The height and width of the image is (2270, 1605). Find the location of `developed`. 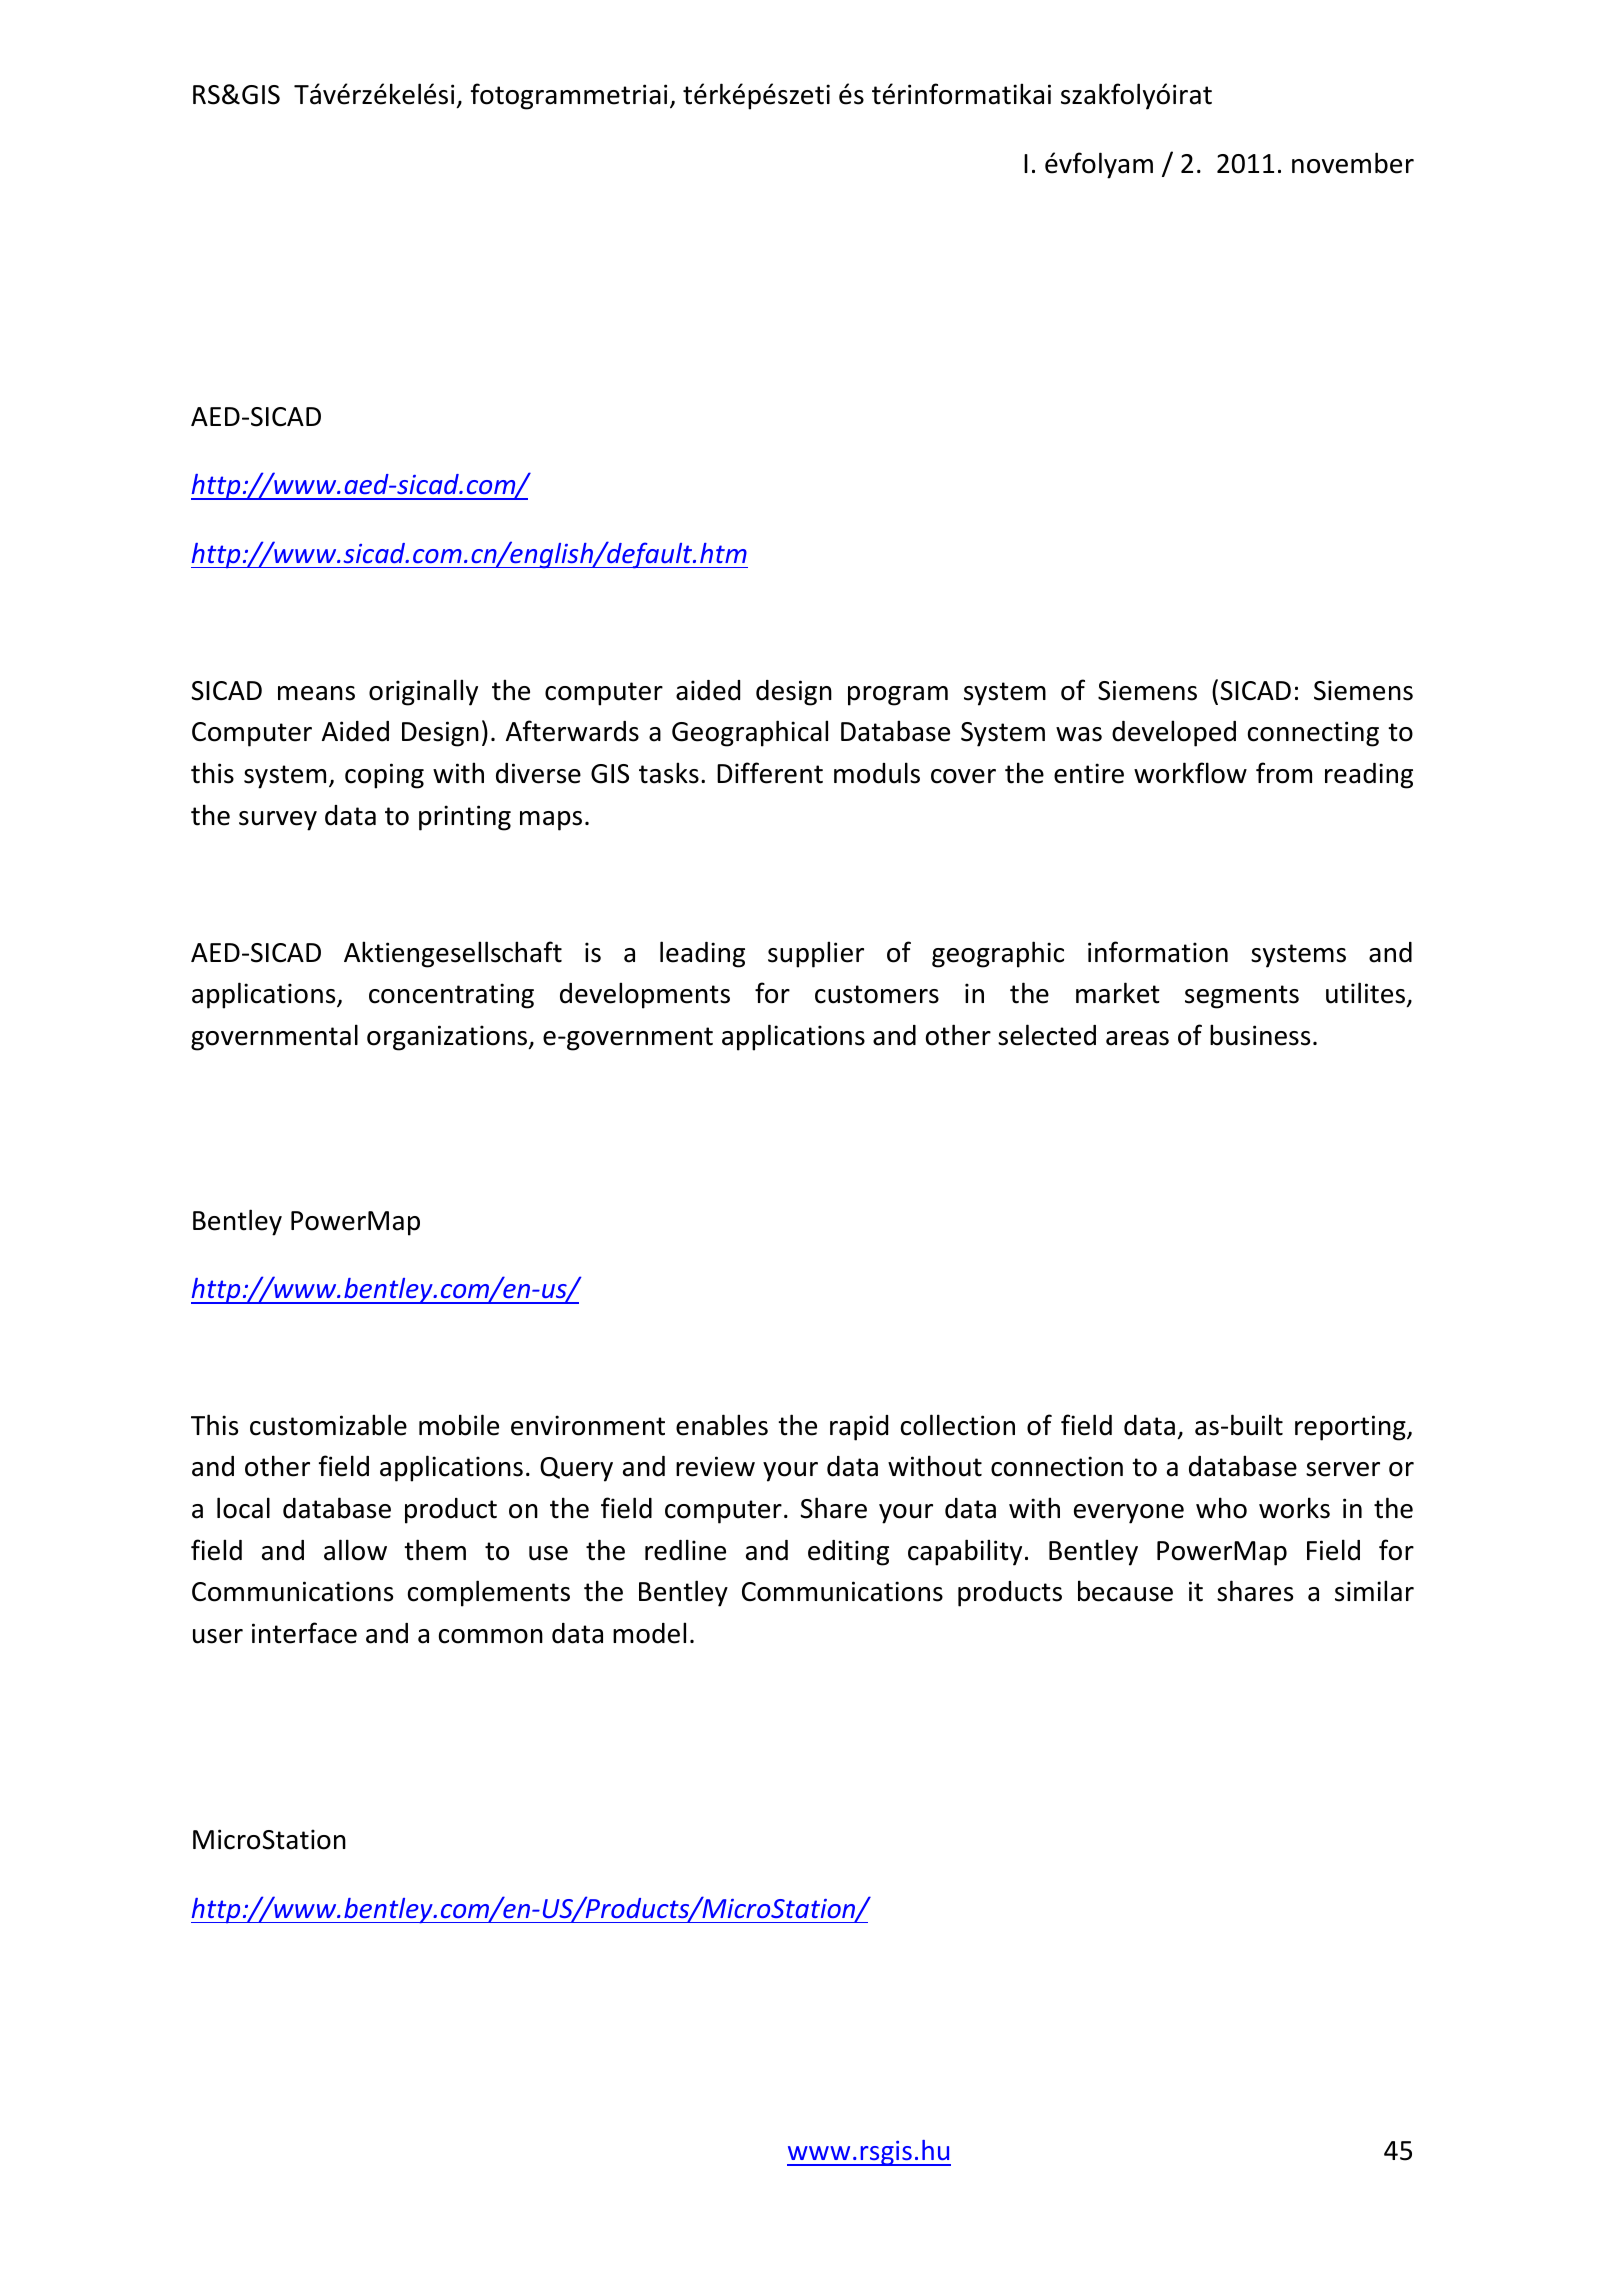

developed is located at coordinates (1174, 733).
